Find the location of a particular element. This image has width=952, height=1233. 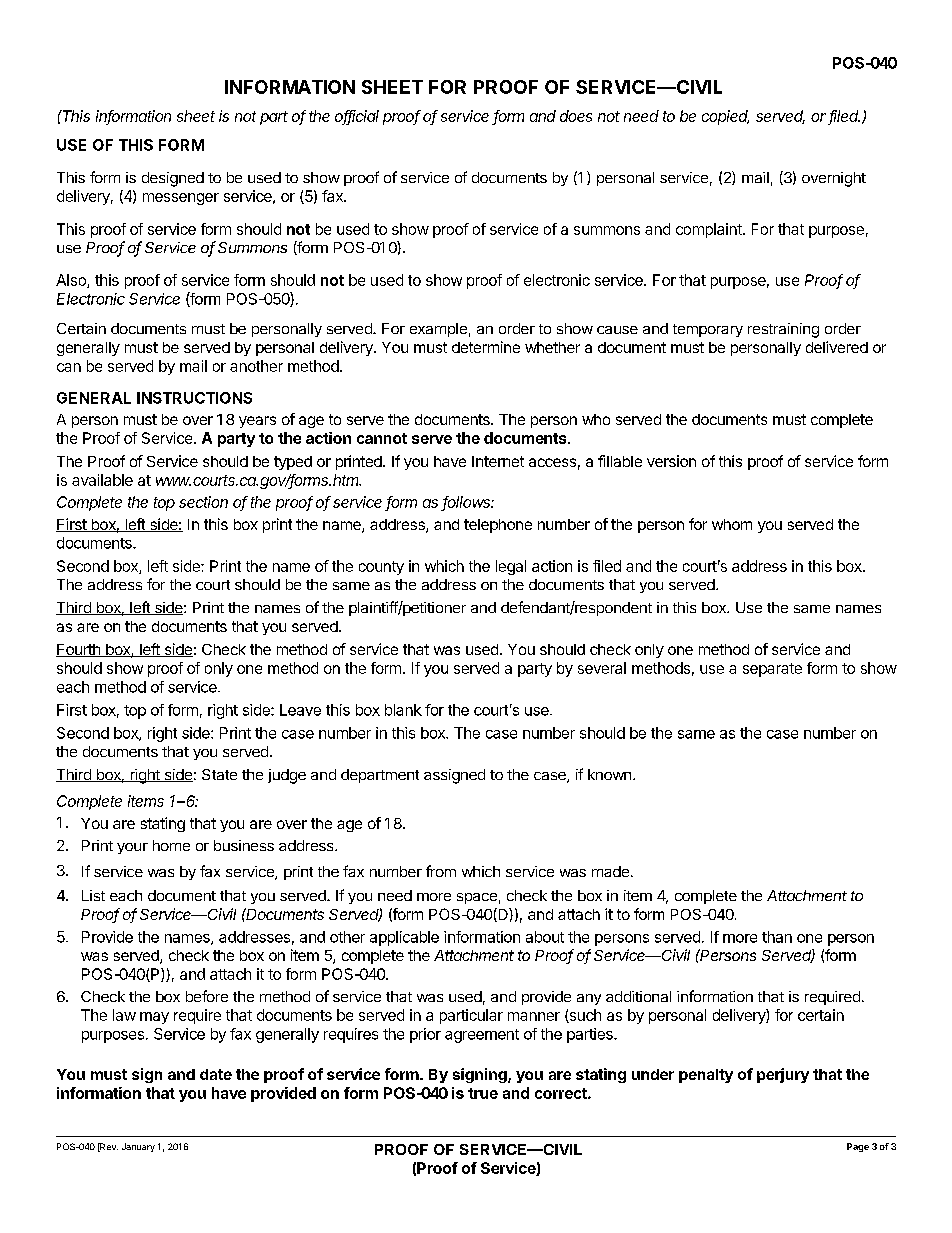

messenger is located at coordinates (181, 199).
